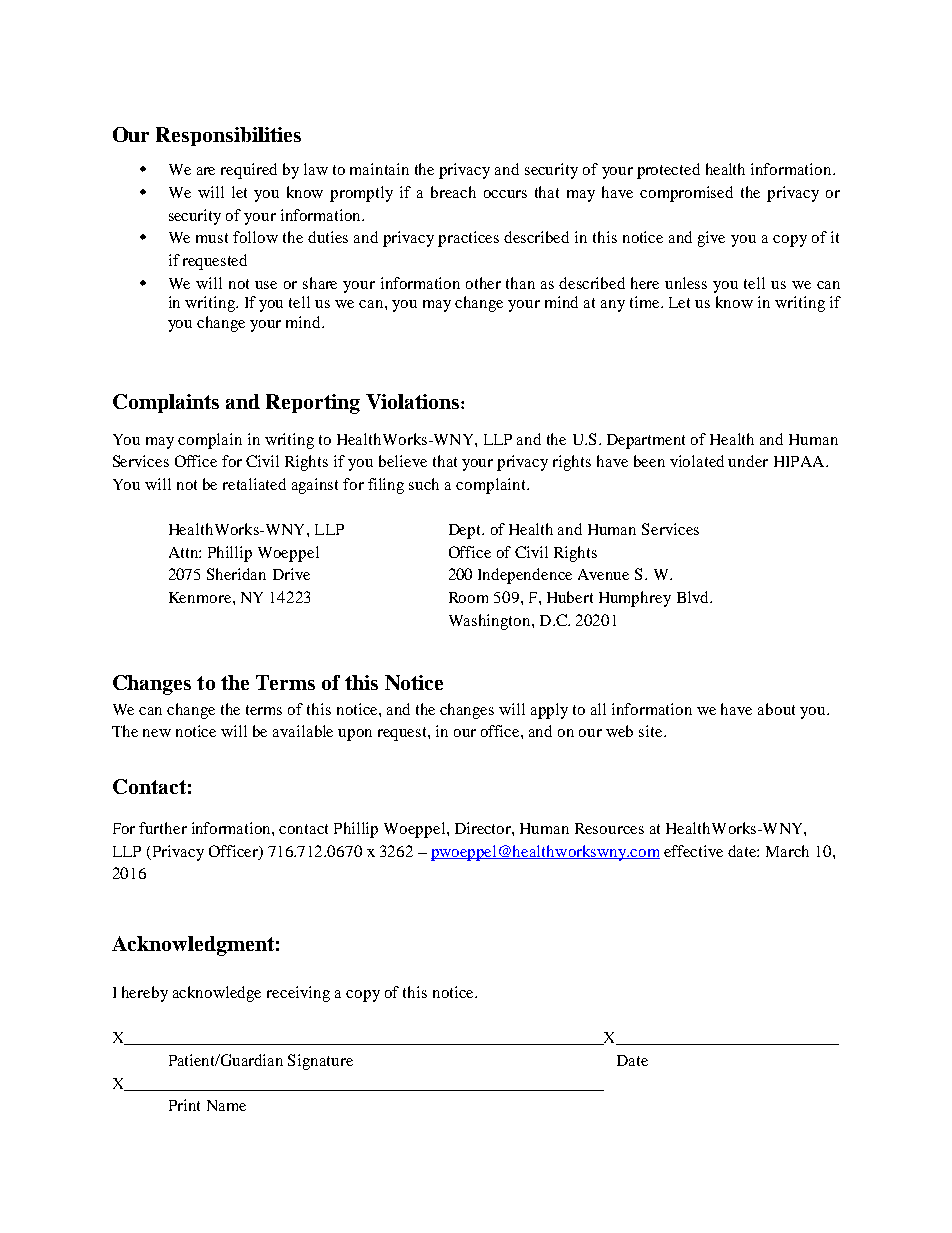 This screenshot has width=952, height=1233. I want to click on required, so click(249, 171).
